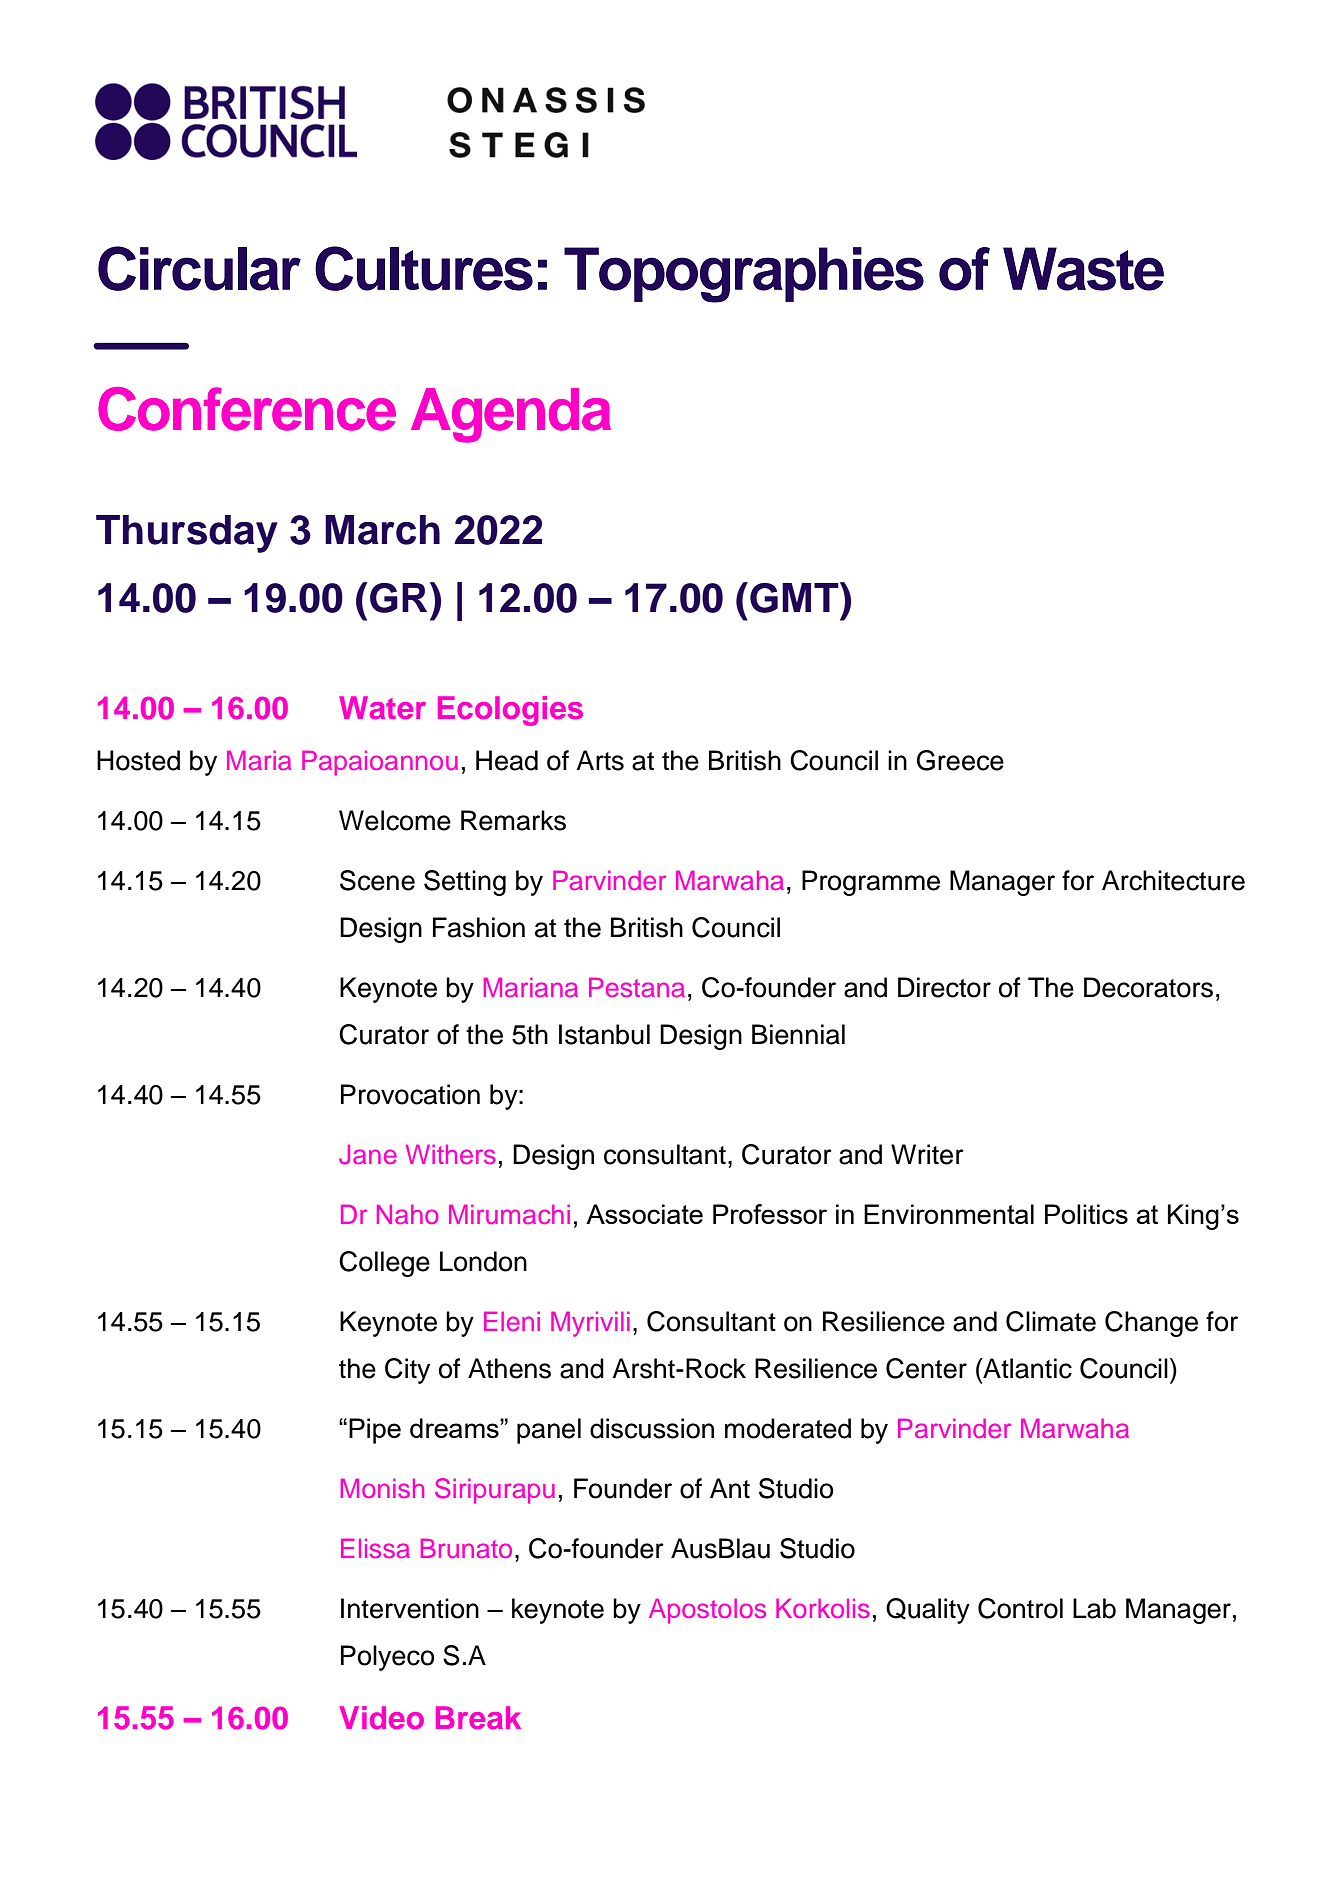 The height and width of the image is (1896, 1339). What do you see at coordinates (199, 268) in the image?
I see `Circular` at bounding box center [199, 268].
